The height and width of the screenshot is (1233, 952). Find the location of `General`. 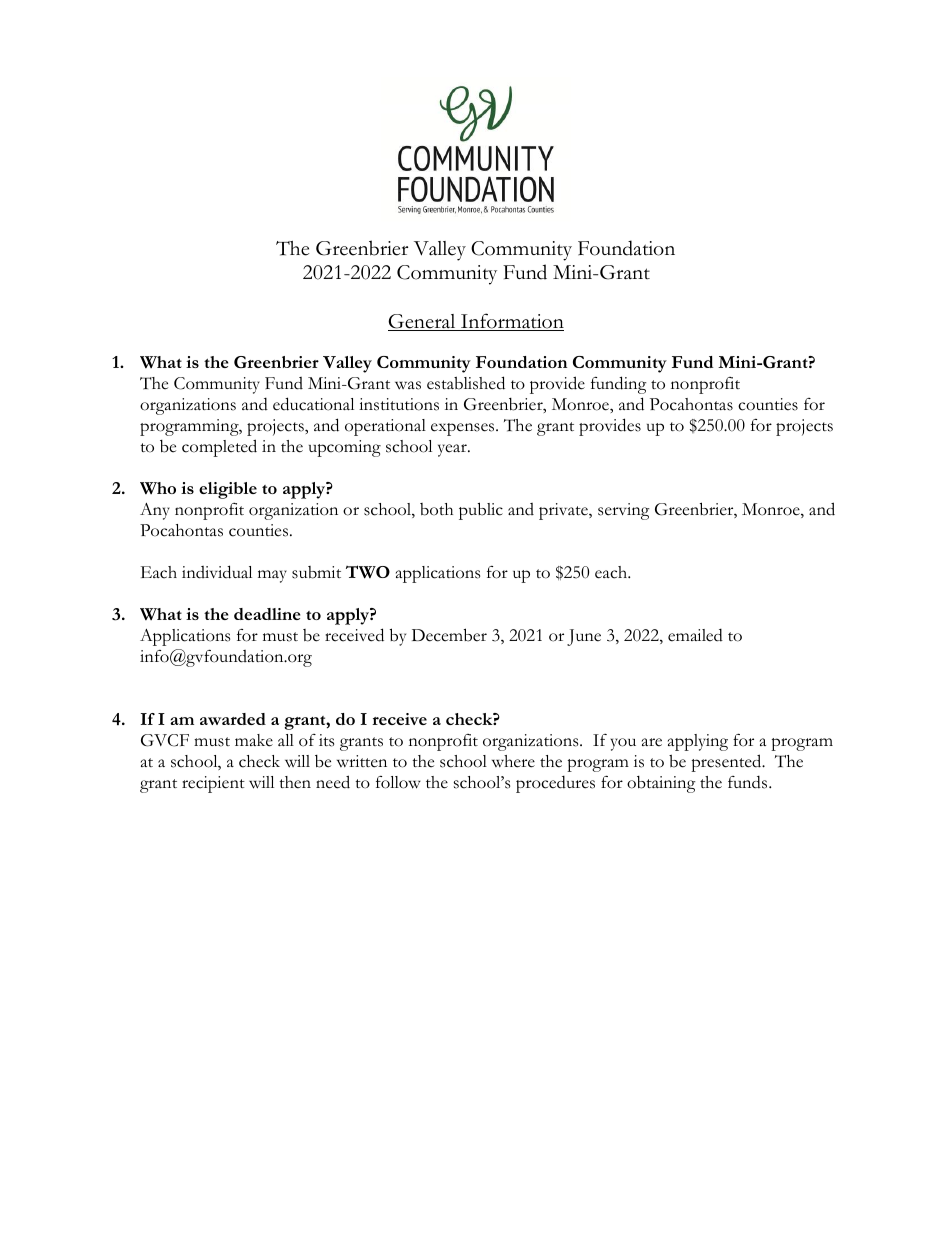

General is located at coordinates (423, 322).
